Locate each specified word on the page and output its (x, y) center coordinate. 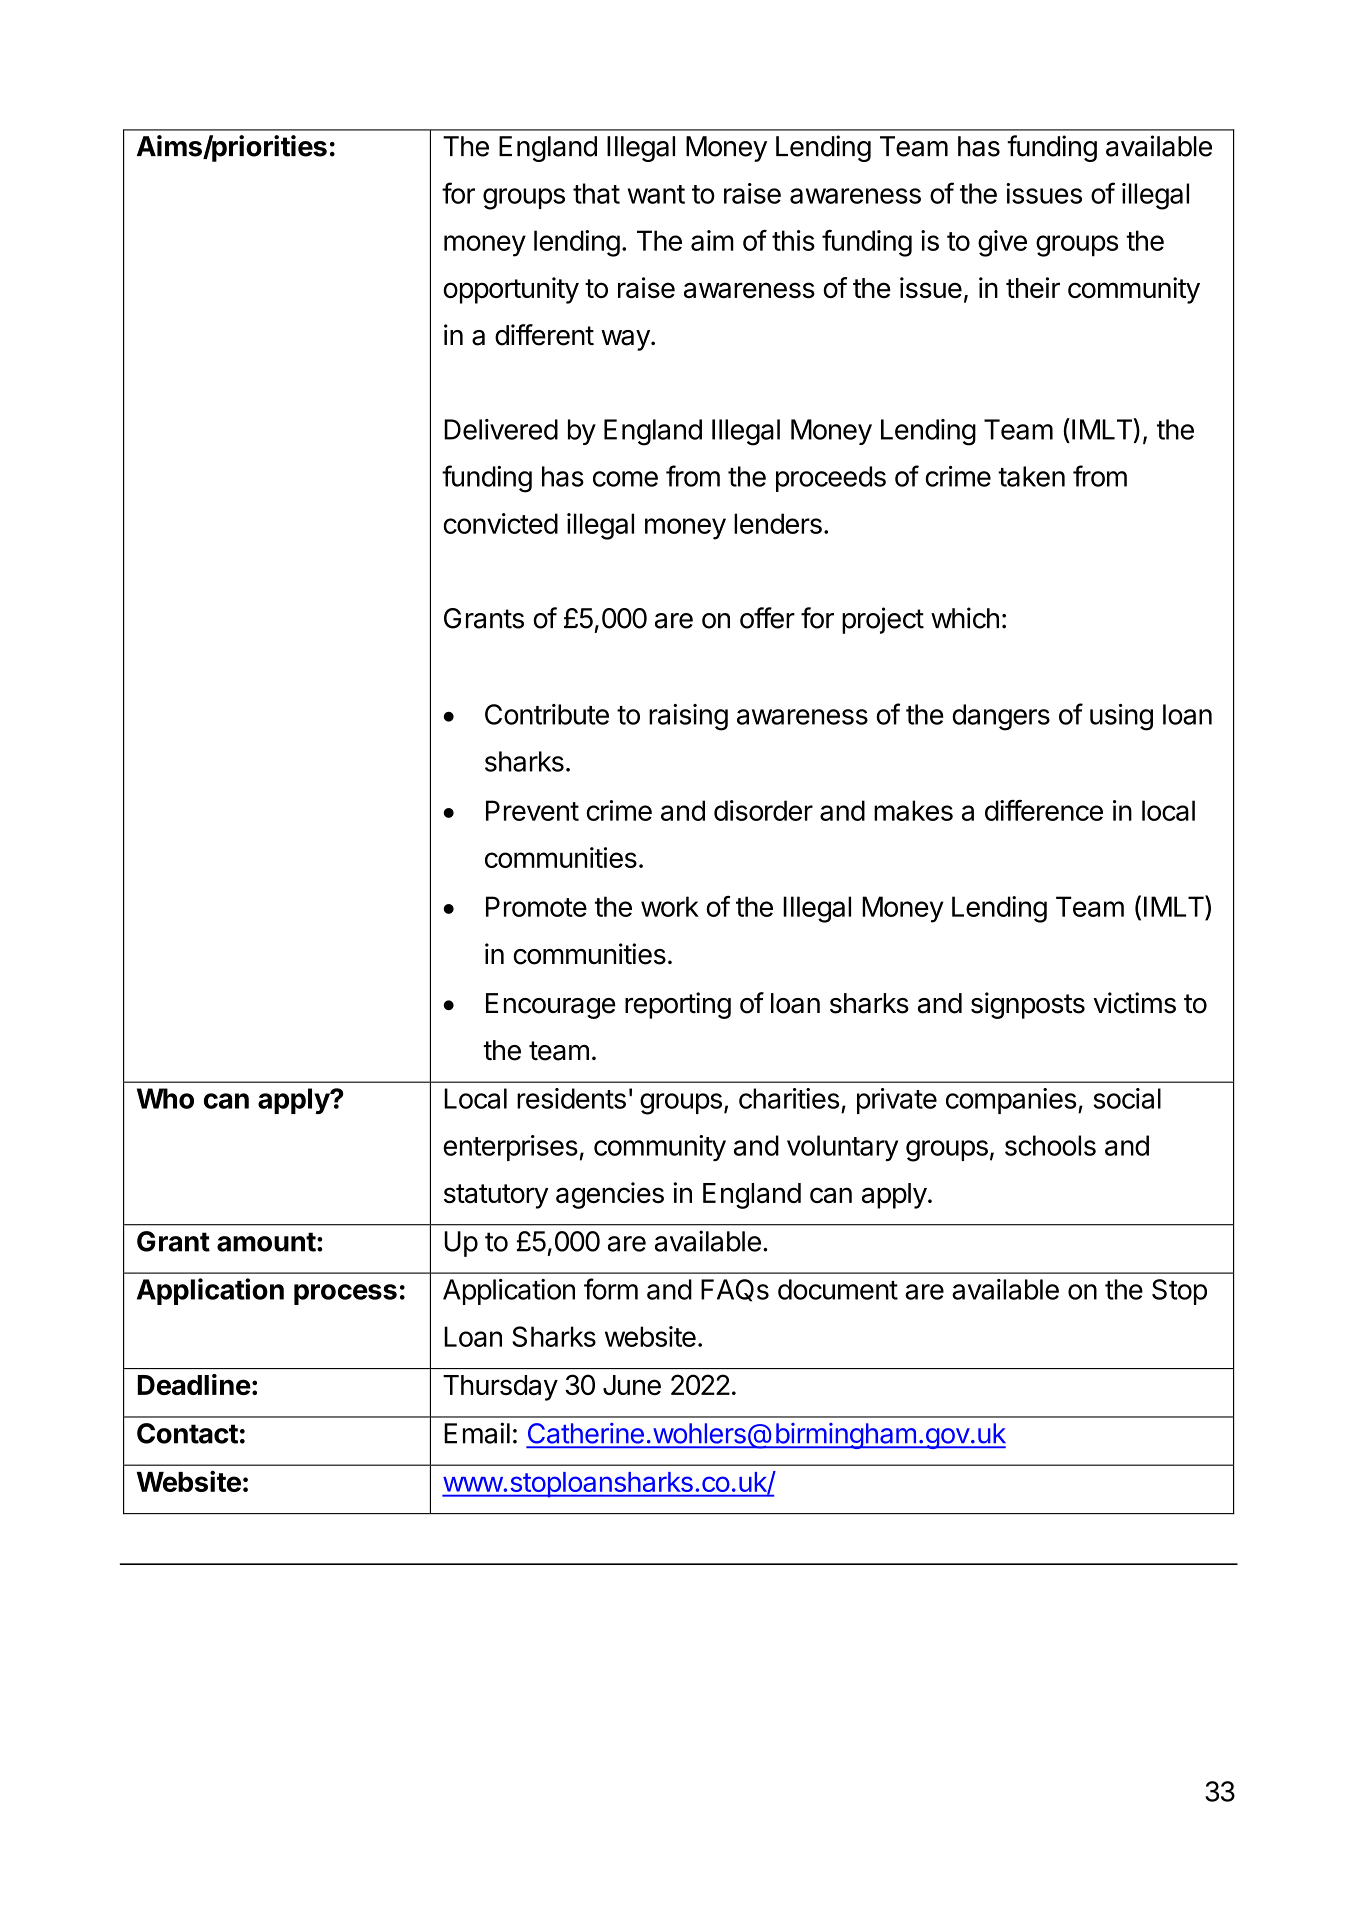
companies (1011, 1101)
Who (165, 1098)
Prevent (532, 810)
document (838, 1289)
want (656, 194)
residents (571, 1098)
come (625, 479)
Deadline (194, 1384)
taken (1031, 476)
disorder (763, 810)
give (1002, 243)
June (632, 1385)
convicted (500, 523)
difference (1044, 810)
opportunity (511, 290)
